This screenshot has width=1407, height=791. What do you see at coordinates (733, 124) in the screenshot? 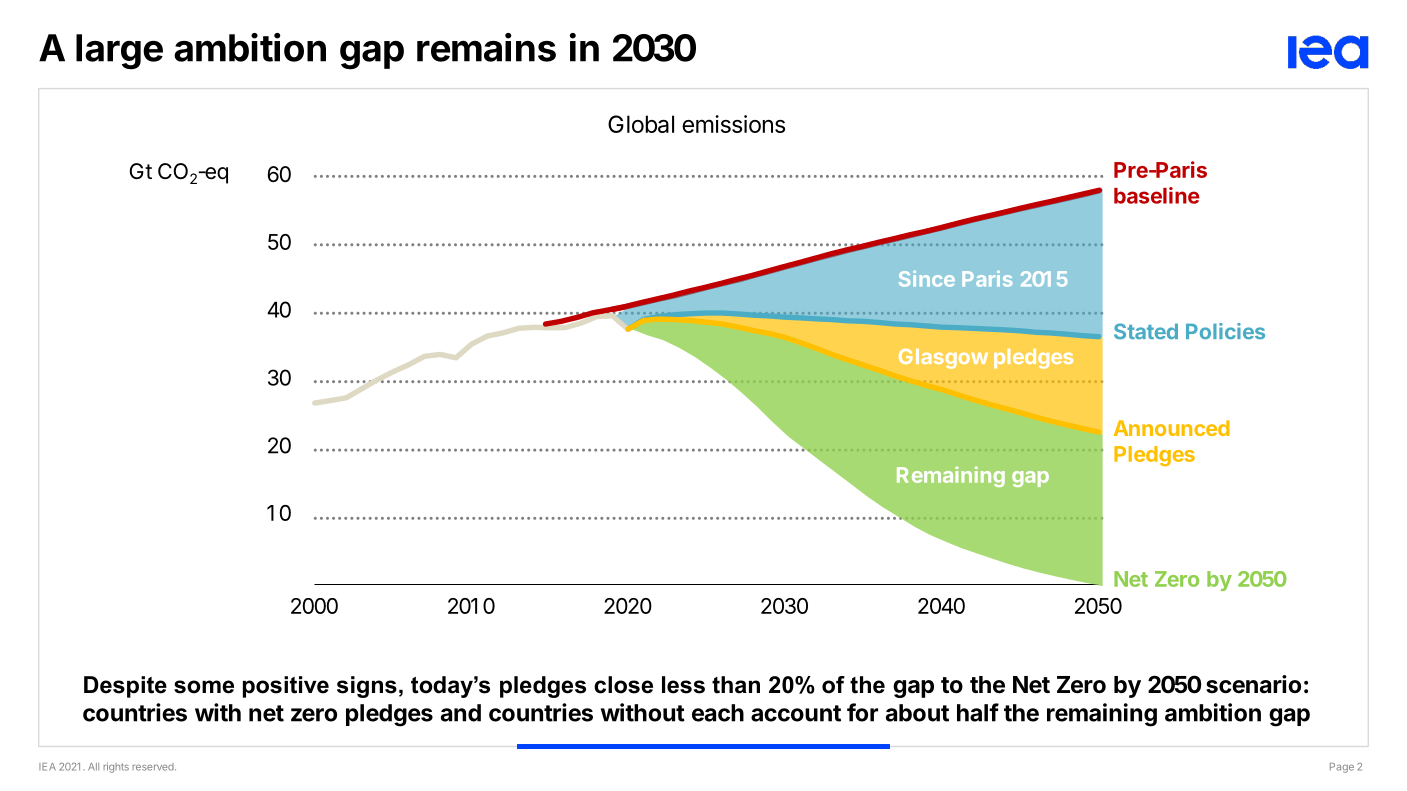
I see `emissions` at bounding box center [733, 124].
